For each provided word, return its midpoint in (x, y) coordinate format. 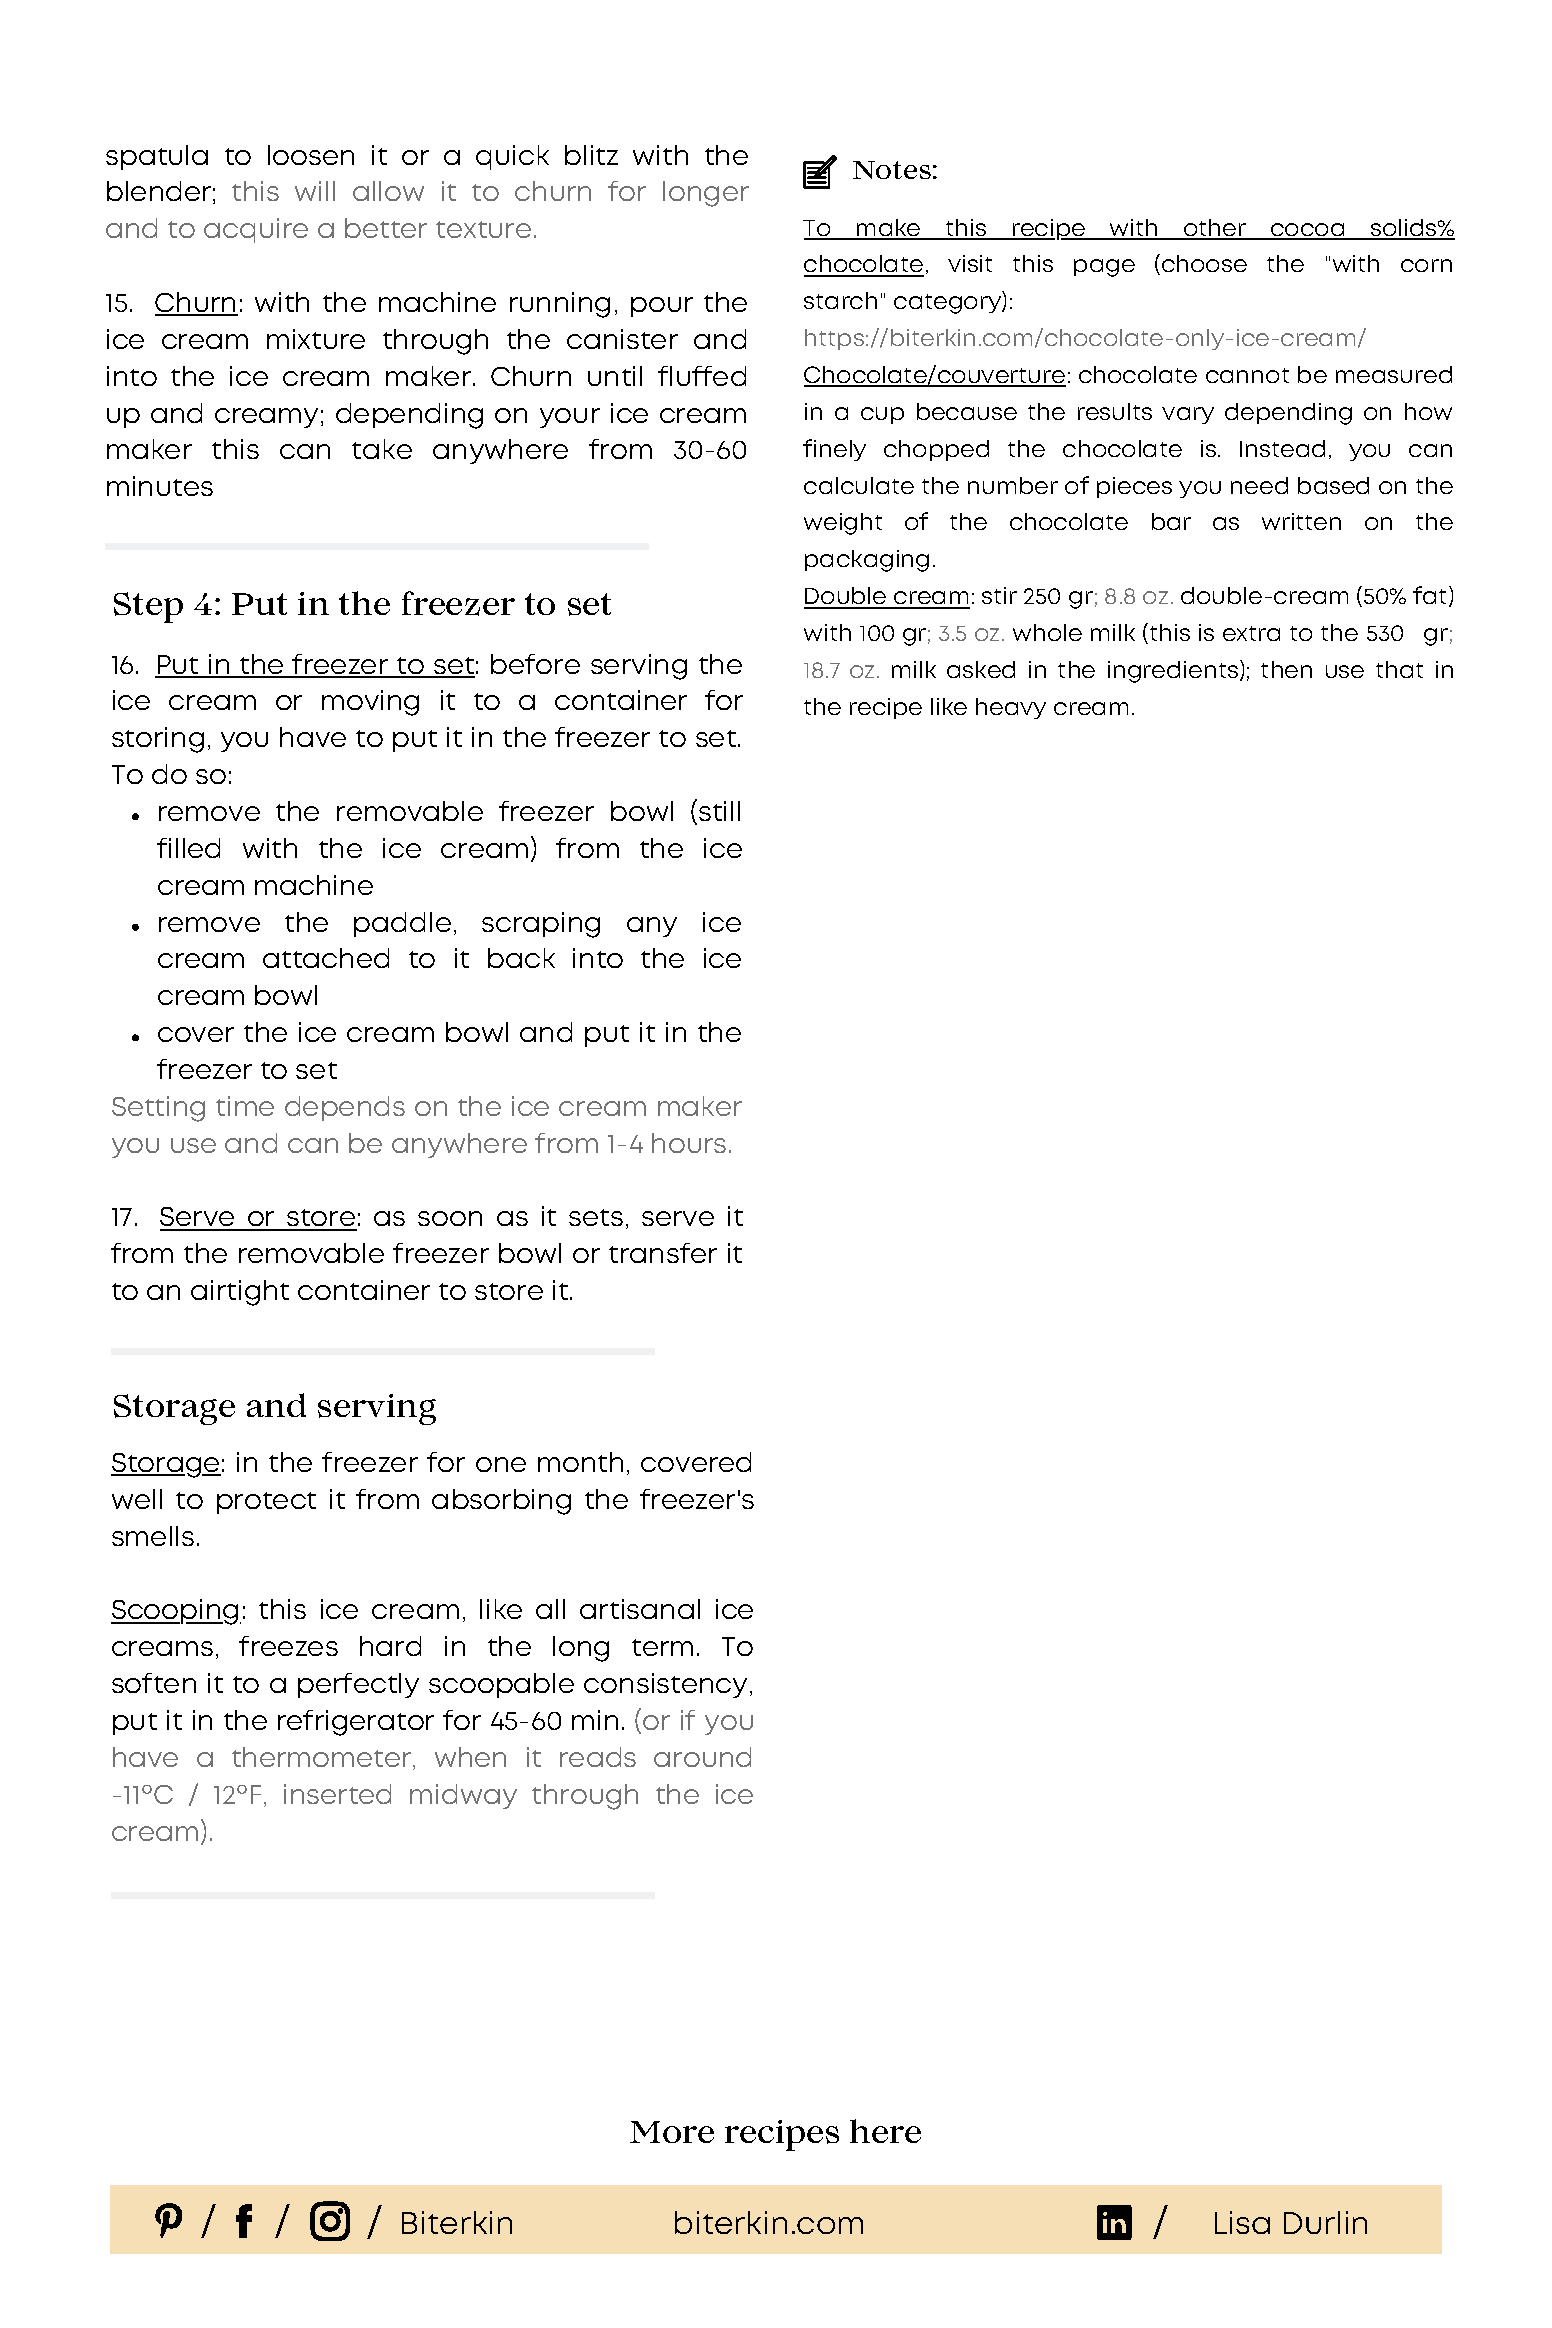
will (315, 191)
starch (840, 300)
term (662, 1647)
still (719, 811)
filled (188, 848)
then (1286, 669)
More (672, 2132)
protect (266, 1503)
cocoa (1308, 231)
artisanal (640, 1609)
